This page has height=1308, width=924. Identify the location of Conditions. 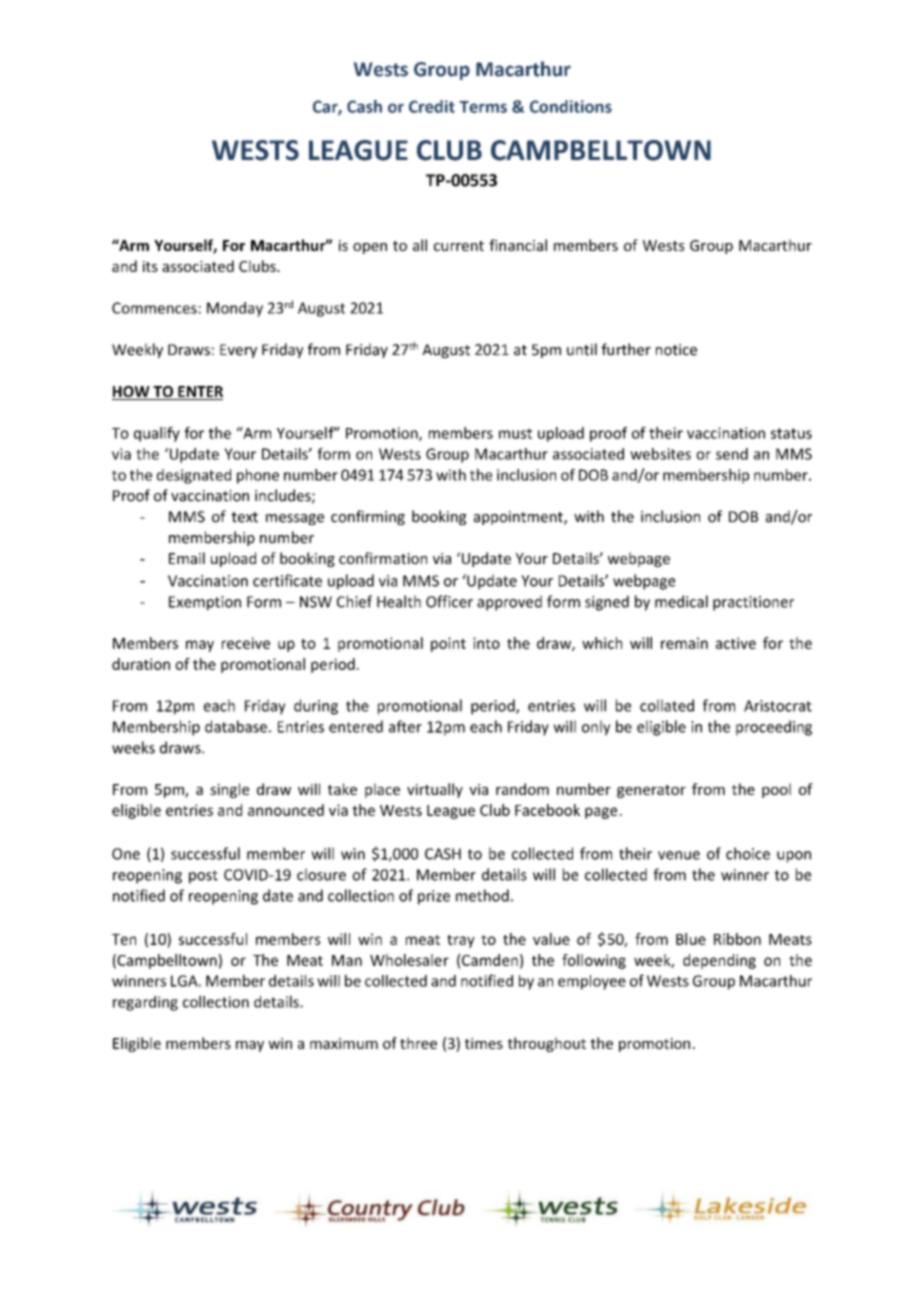
(571, 106).
